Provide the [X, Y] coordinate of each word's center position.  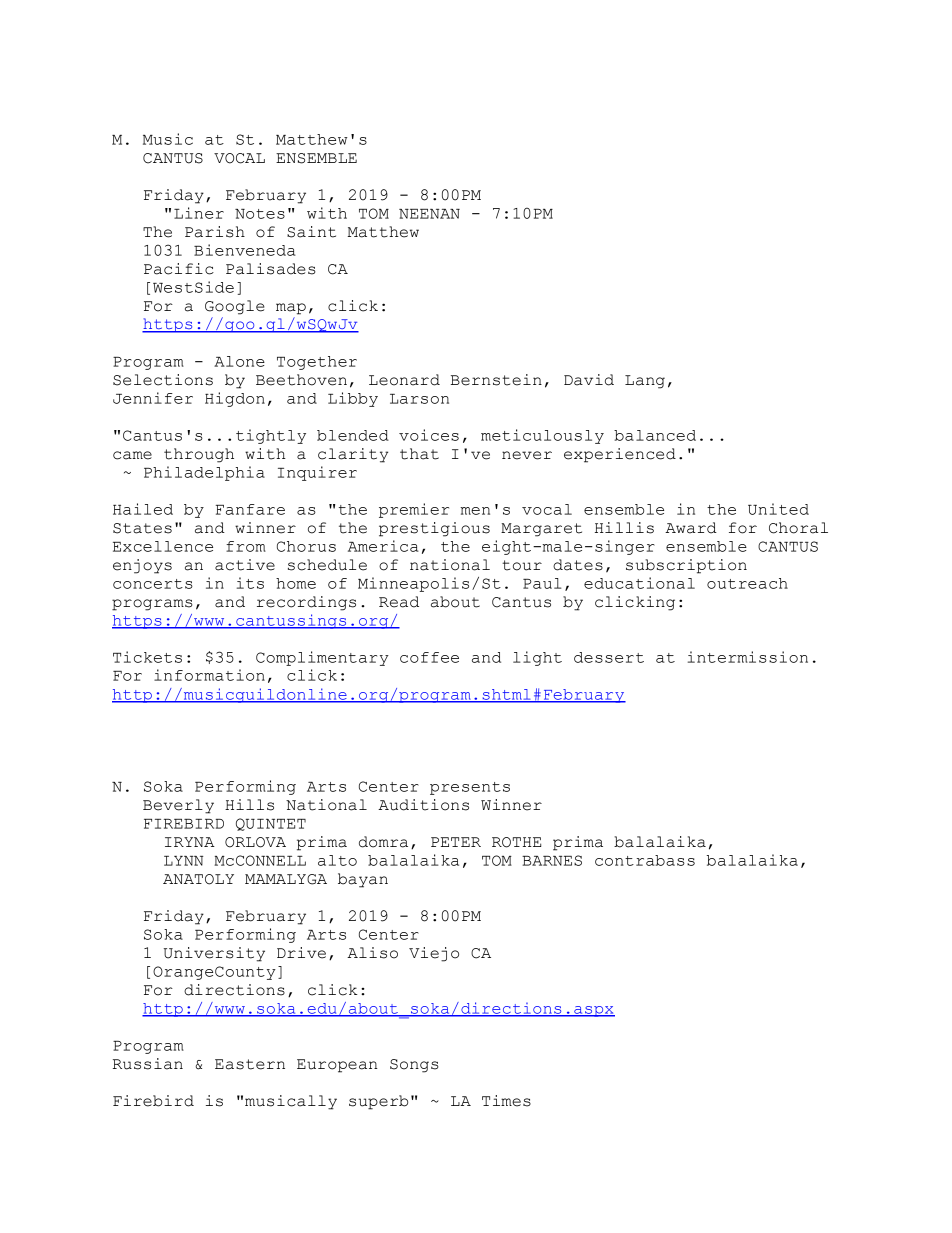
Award [691, 528]
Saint [311, 232]
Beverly [178, 806]
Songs [414, 1066]
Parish [215, 232]
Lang [645, 382]
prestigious [434, 529]
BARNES [552, 860]
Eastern [250, 1064]
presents [470, 788]
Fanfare [250, 509]
